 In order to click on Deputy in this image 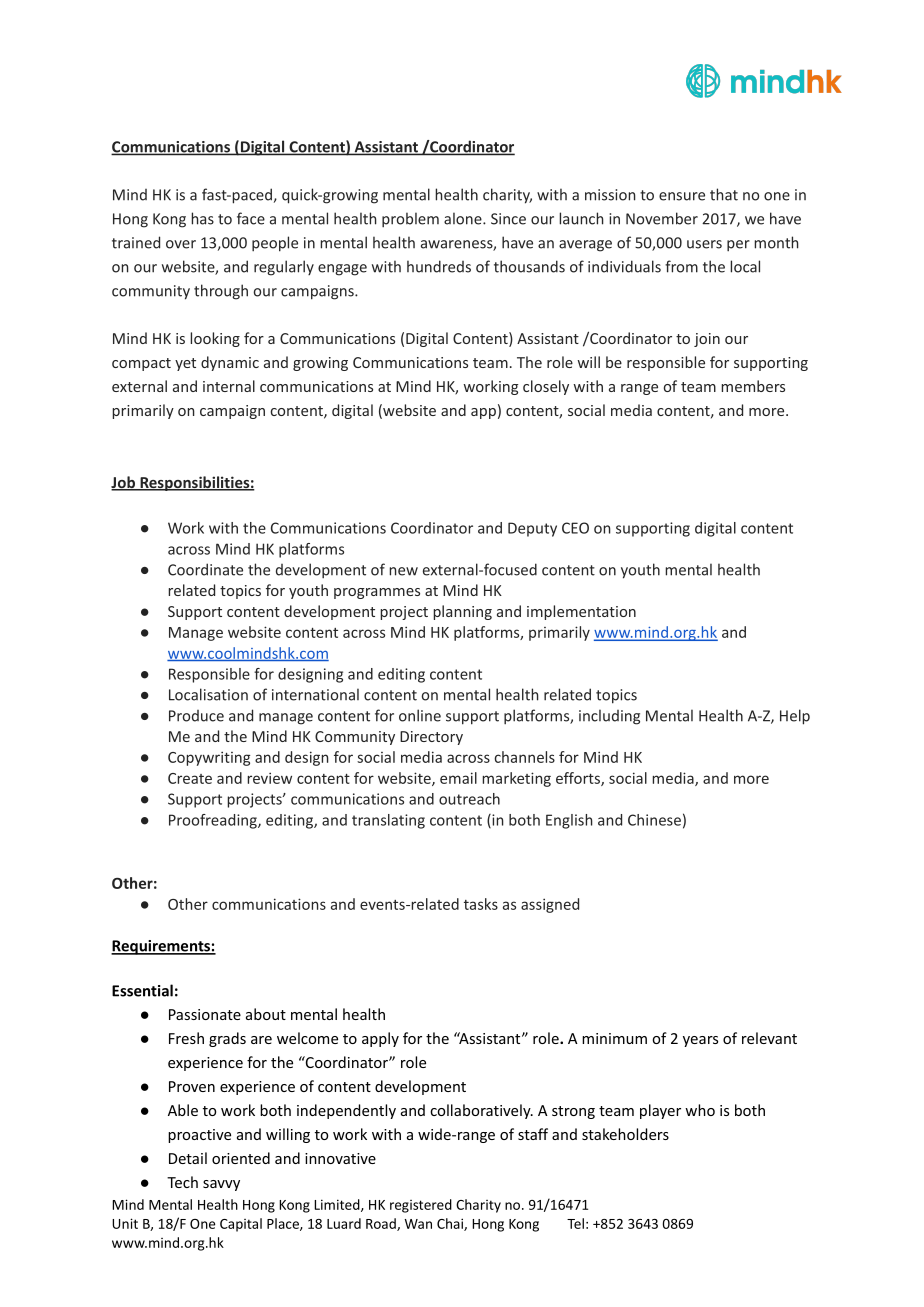, I will do `click(532, 529)`.
